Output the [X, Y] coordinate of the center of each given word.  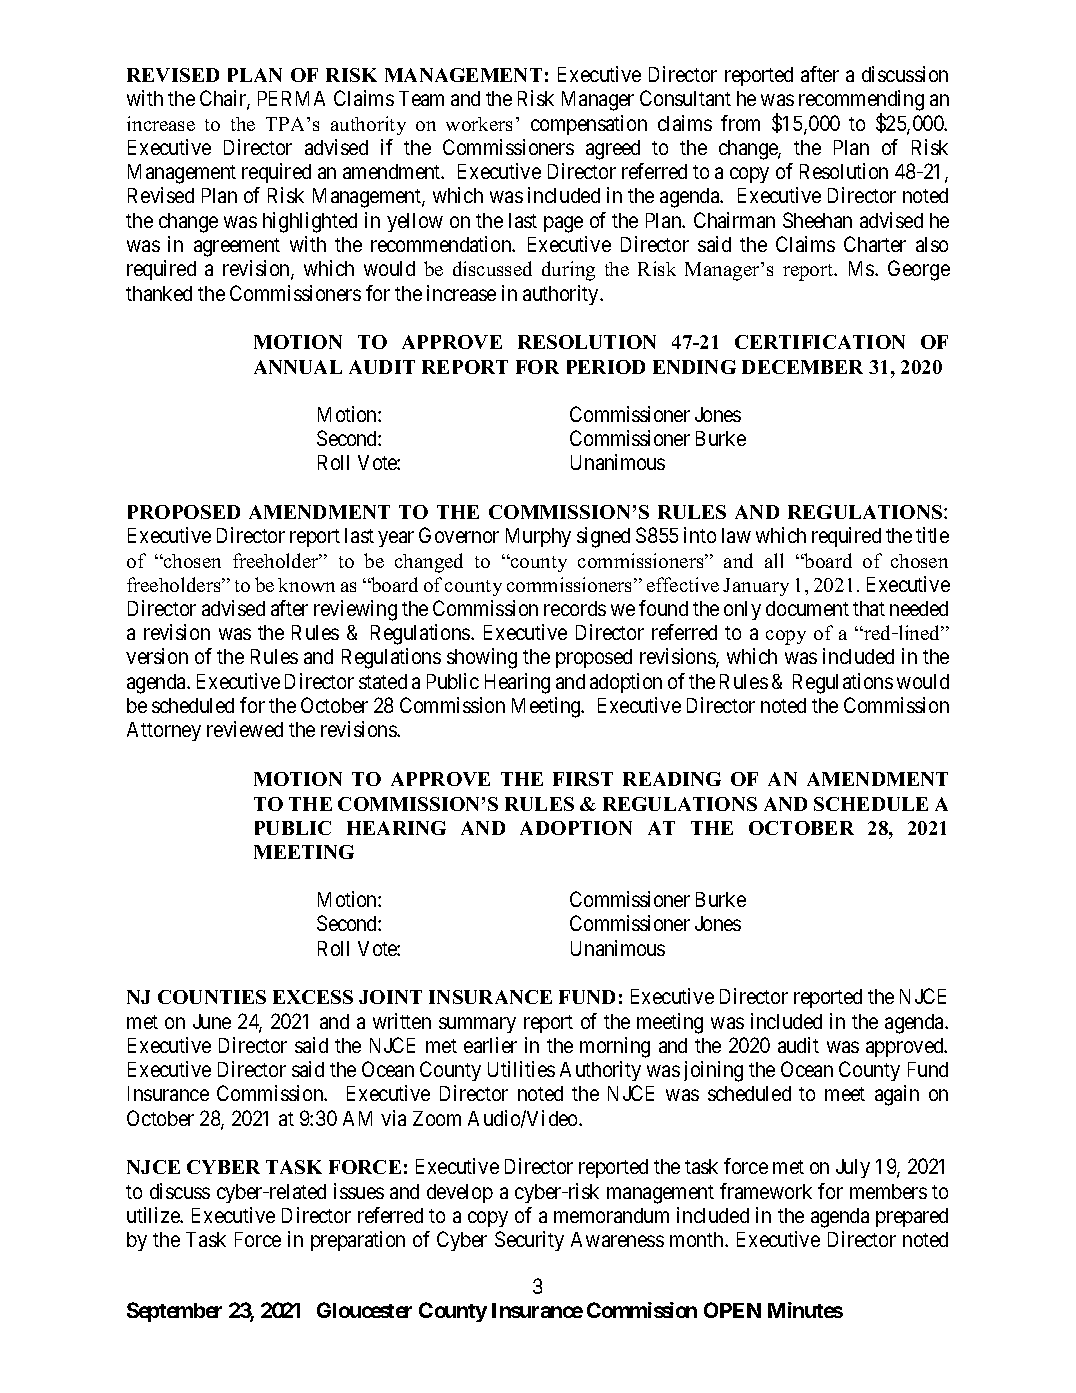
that [869, 608]
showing [482, 658]
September [174, 1312]
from [740, 123]
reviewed [245, 729]
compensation [589, 125]
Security [529, 1241]
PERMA [291, 98]
